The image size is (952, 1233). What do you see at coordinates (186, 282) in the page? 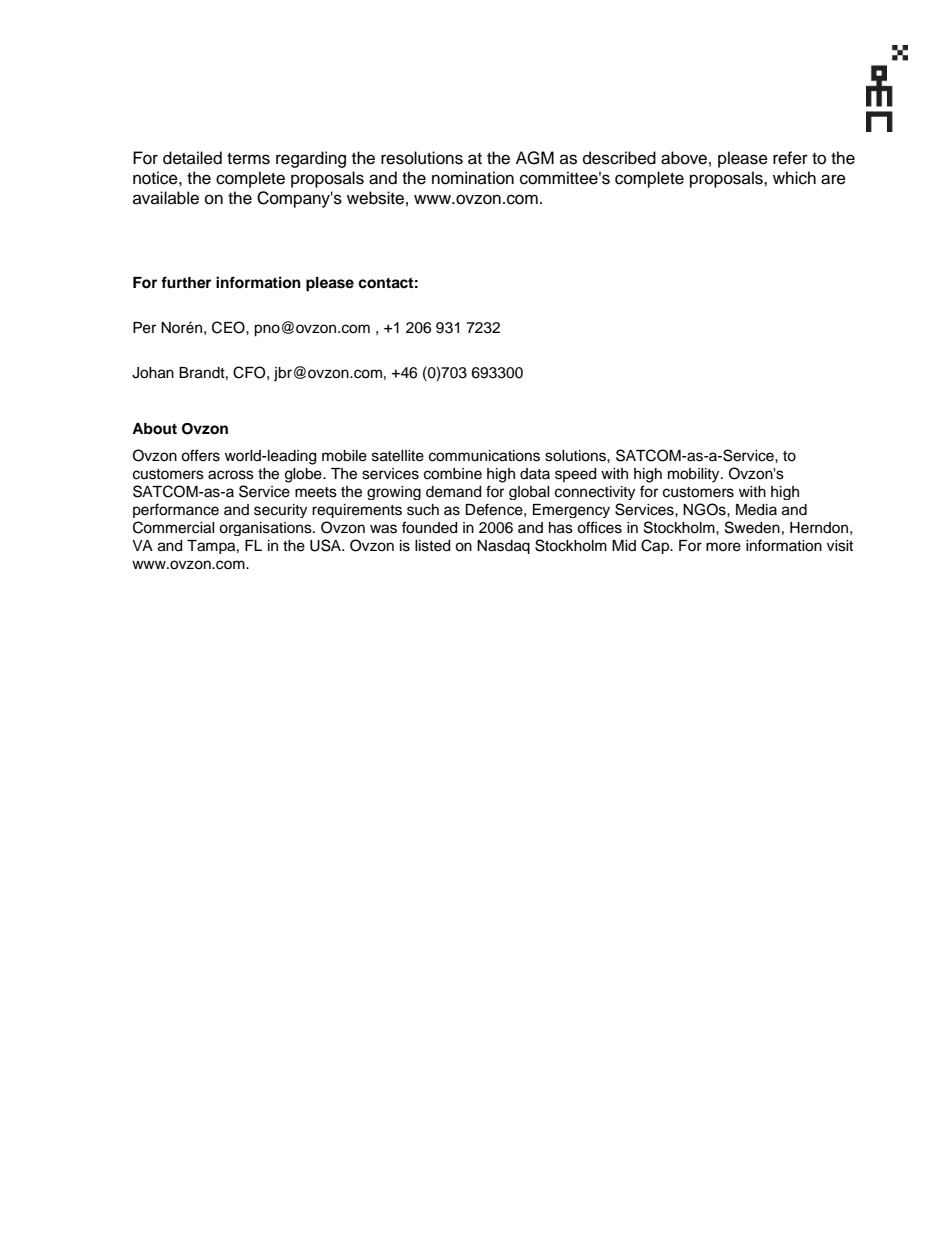
I see `further` at bounding box center [186, 282].
